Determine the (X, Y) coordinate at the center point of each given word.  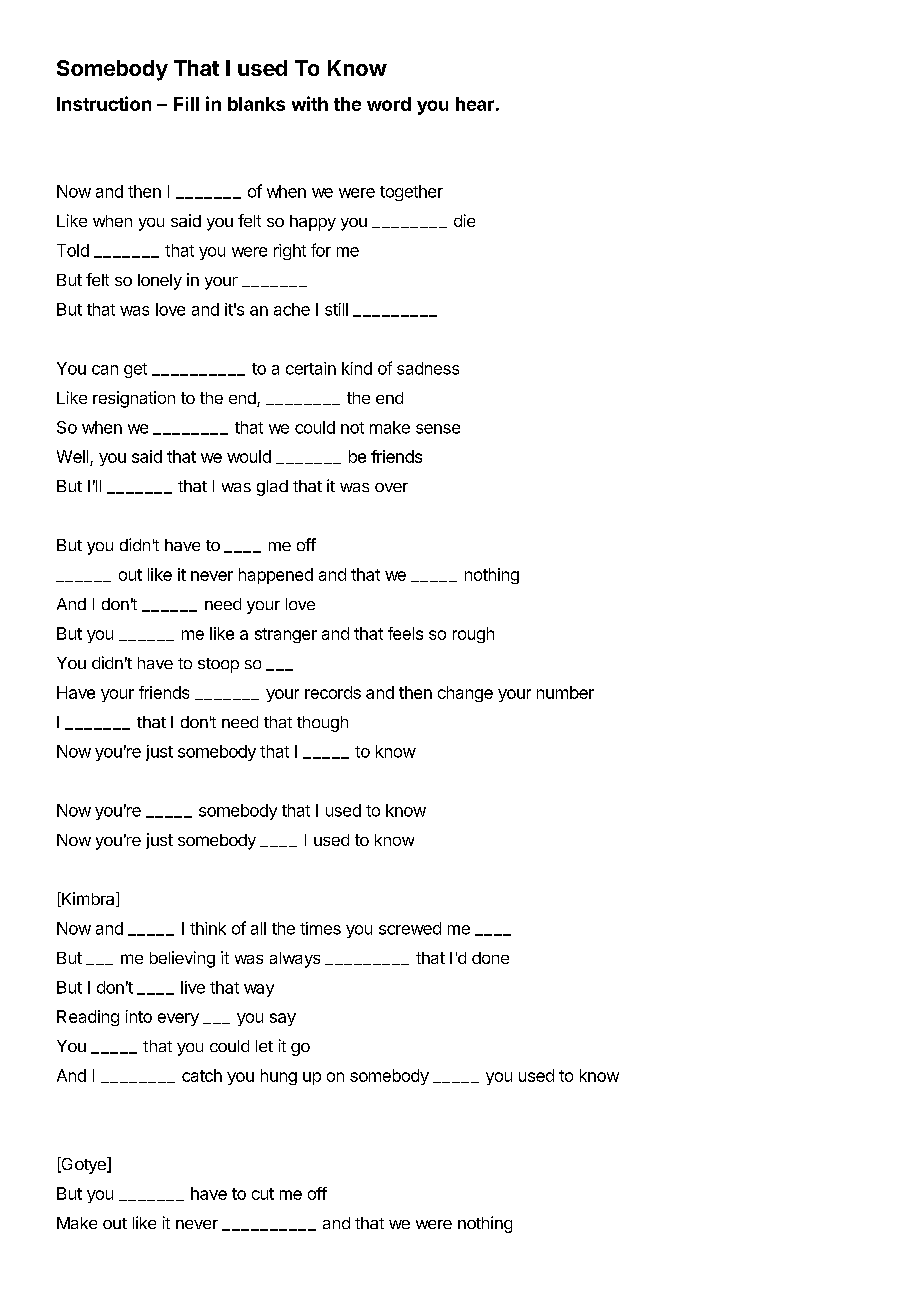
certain (311, 368)
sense (438, 429)
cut (263, 1194)
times (320, 928)
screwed (410, 928)
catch (202, 1075)
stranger (286, 635)
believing (182, 959)
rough (473, 635)
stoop (218, 665)
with (310, 103)
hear (475, 104)
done (490, 958)
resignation (134, 399)
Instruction (104, 103)
